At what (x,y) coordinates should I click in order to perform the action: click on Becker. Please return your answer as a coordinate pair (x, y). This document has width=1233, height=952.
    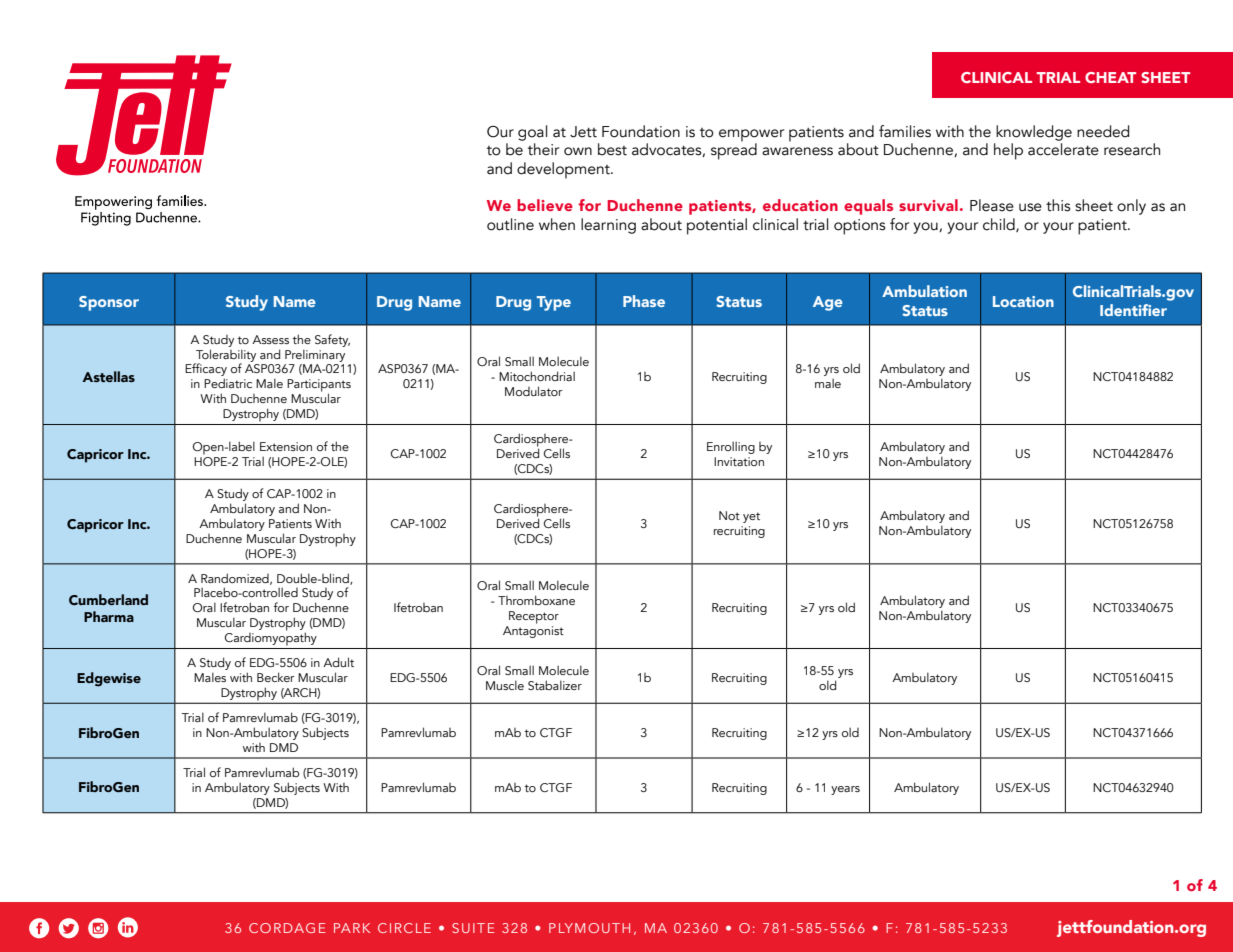
    Looking at the image, I should click on (276, 677).
